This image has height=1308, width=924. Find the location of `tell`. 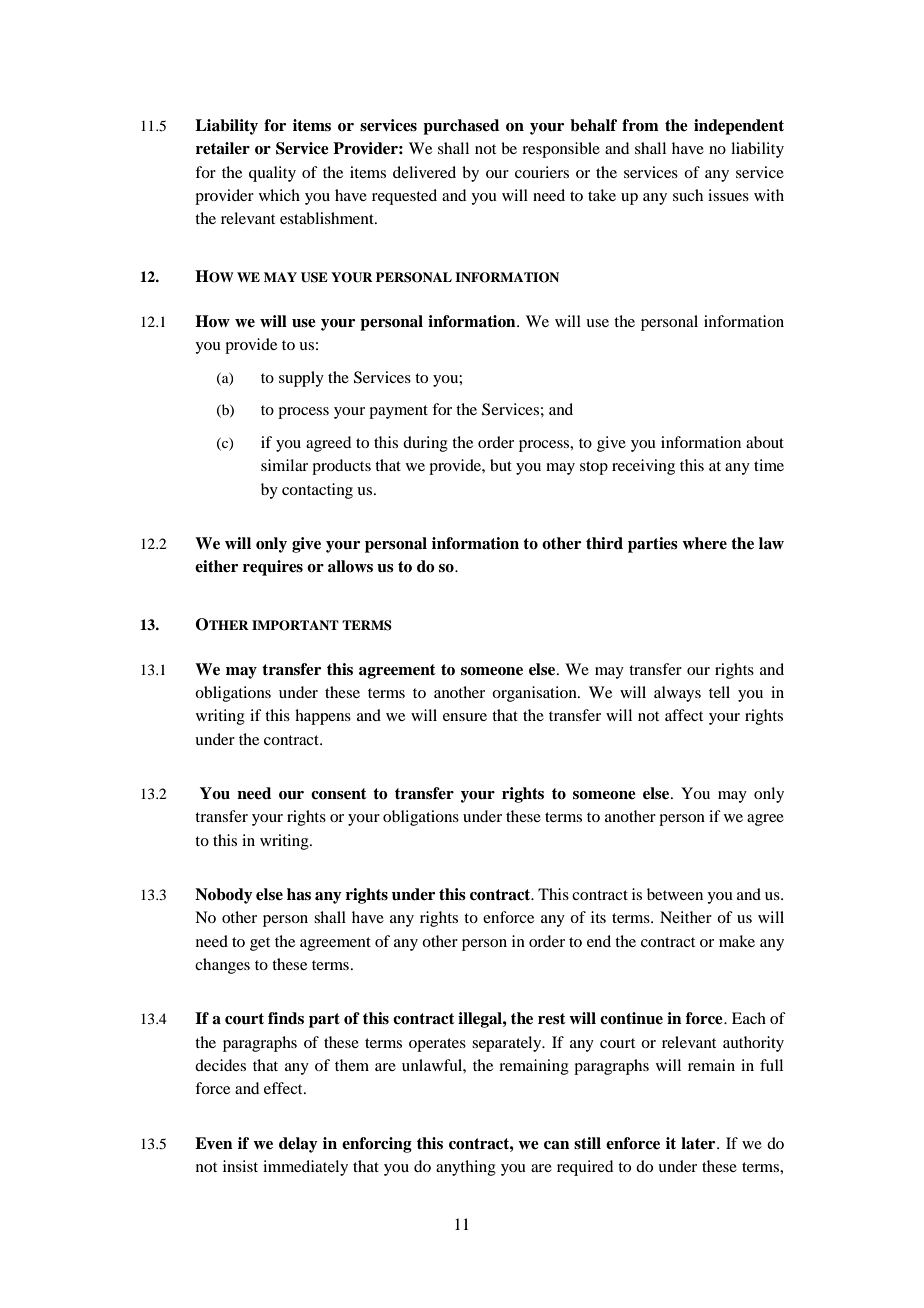

tell is located at coordinates (719, 692).
